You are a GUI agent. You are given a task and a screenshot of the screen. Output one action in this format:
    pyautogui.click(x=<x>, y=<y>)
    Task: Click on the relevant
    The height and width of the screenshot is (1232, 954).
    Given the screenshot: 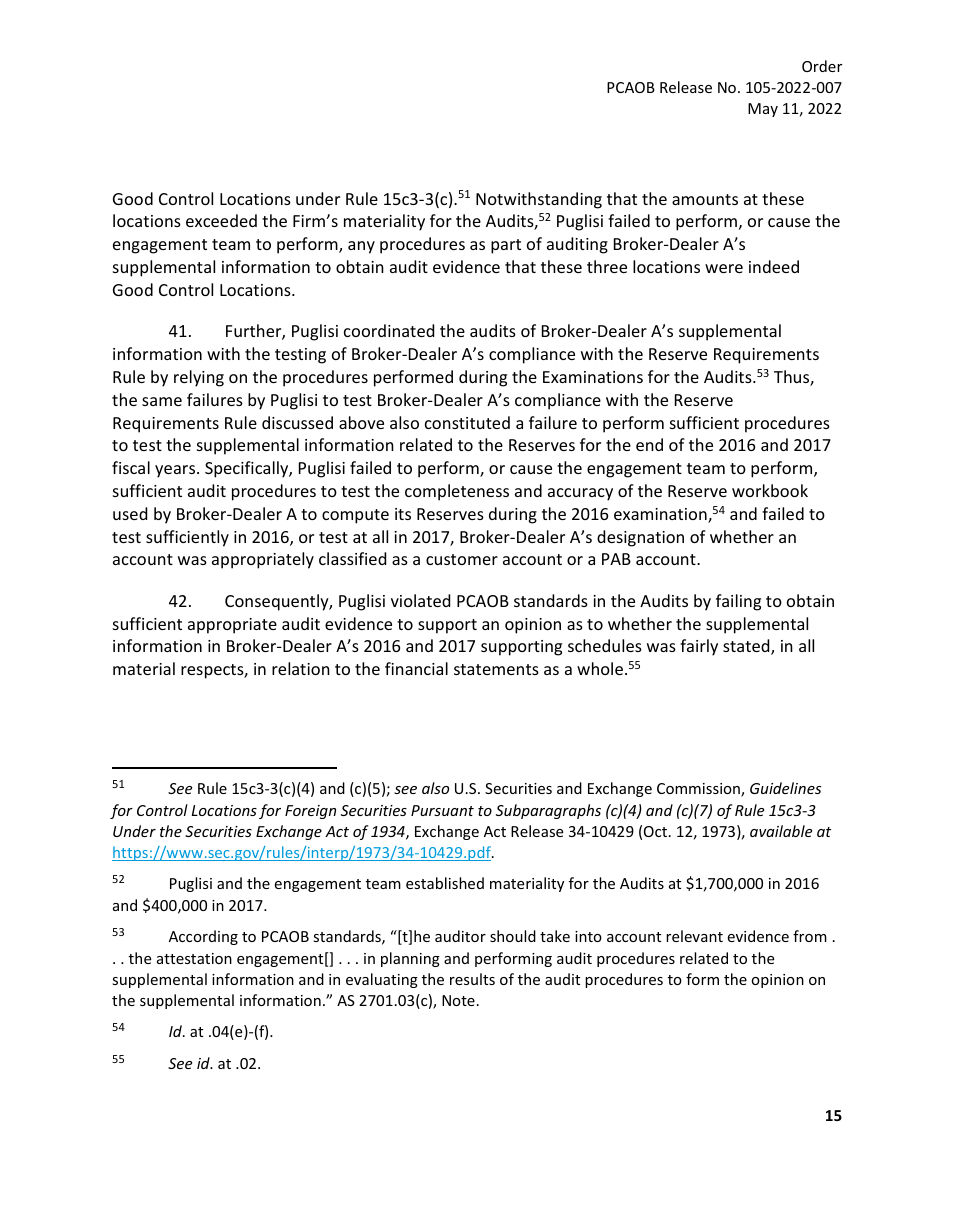 What is the action you would take?
    pyautogui.click(x=694, y=936)
